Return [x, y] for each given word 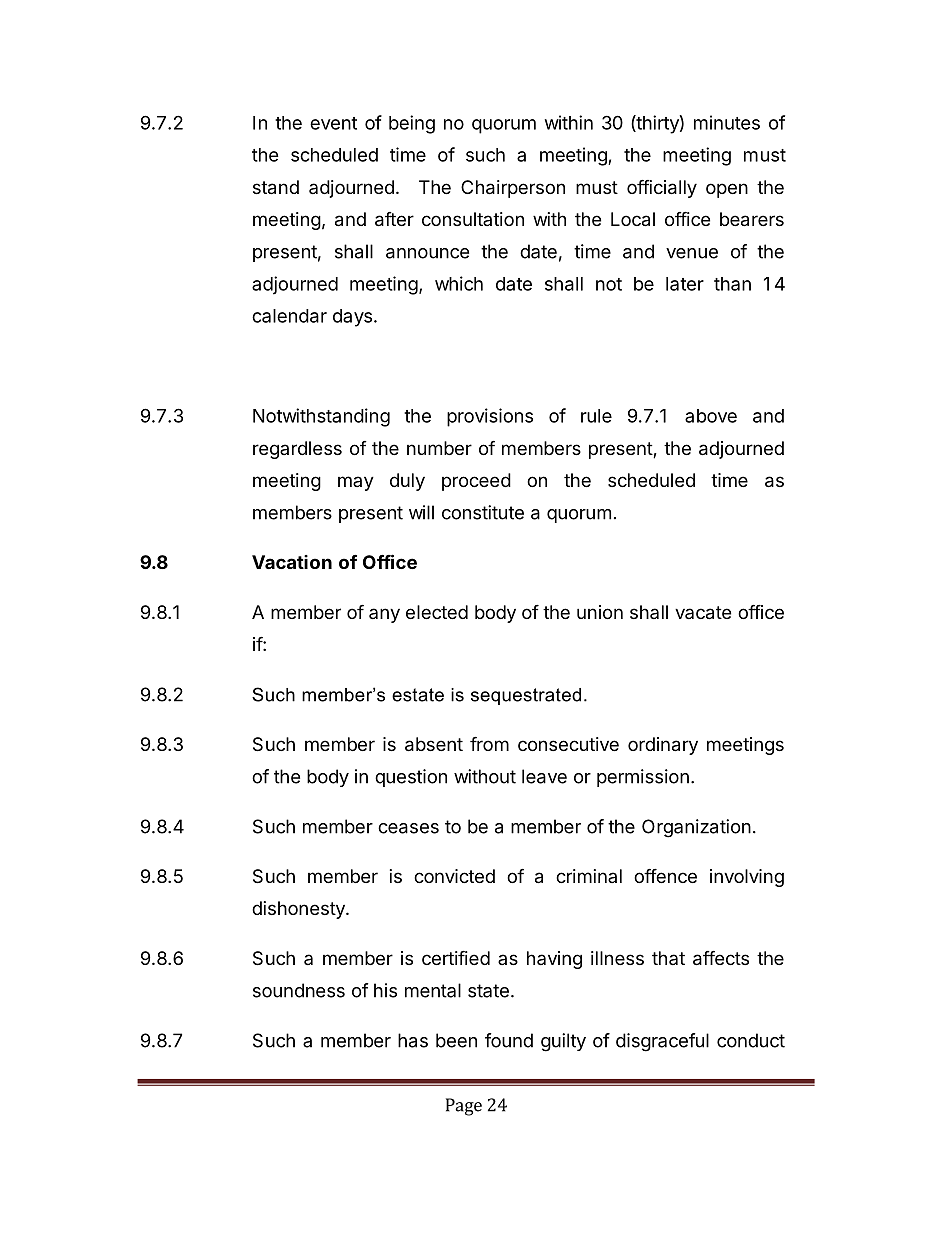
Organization [696, 828]
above [711, 416]
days [352, 318]
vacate [703, 613]
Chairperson [513, 189]
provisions [490, 417]
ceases [408, 828]
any [384, 615]
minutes [727, 122]
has [413, 1040]
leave [544, 776]
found [509, 1040]
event [333, 123]
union [600, 612]
